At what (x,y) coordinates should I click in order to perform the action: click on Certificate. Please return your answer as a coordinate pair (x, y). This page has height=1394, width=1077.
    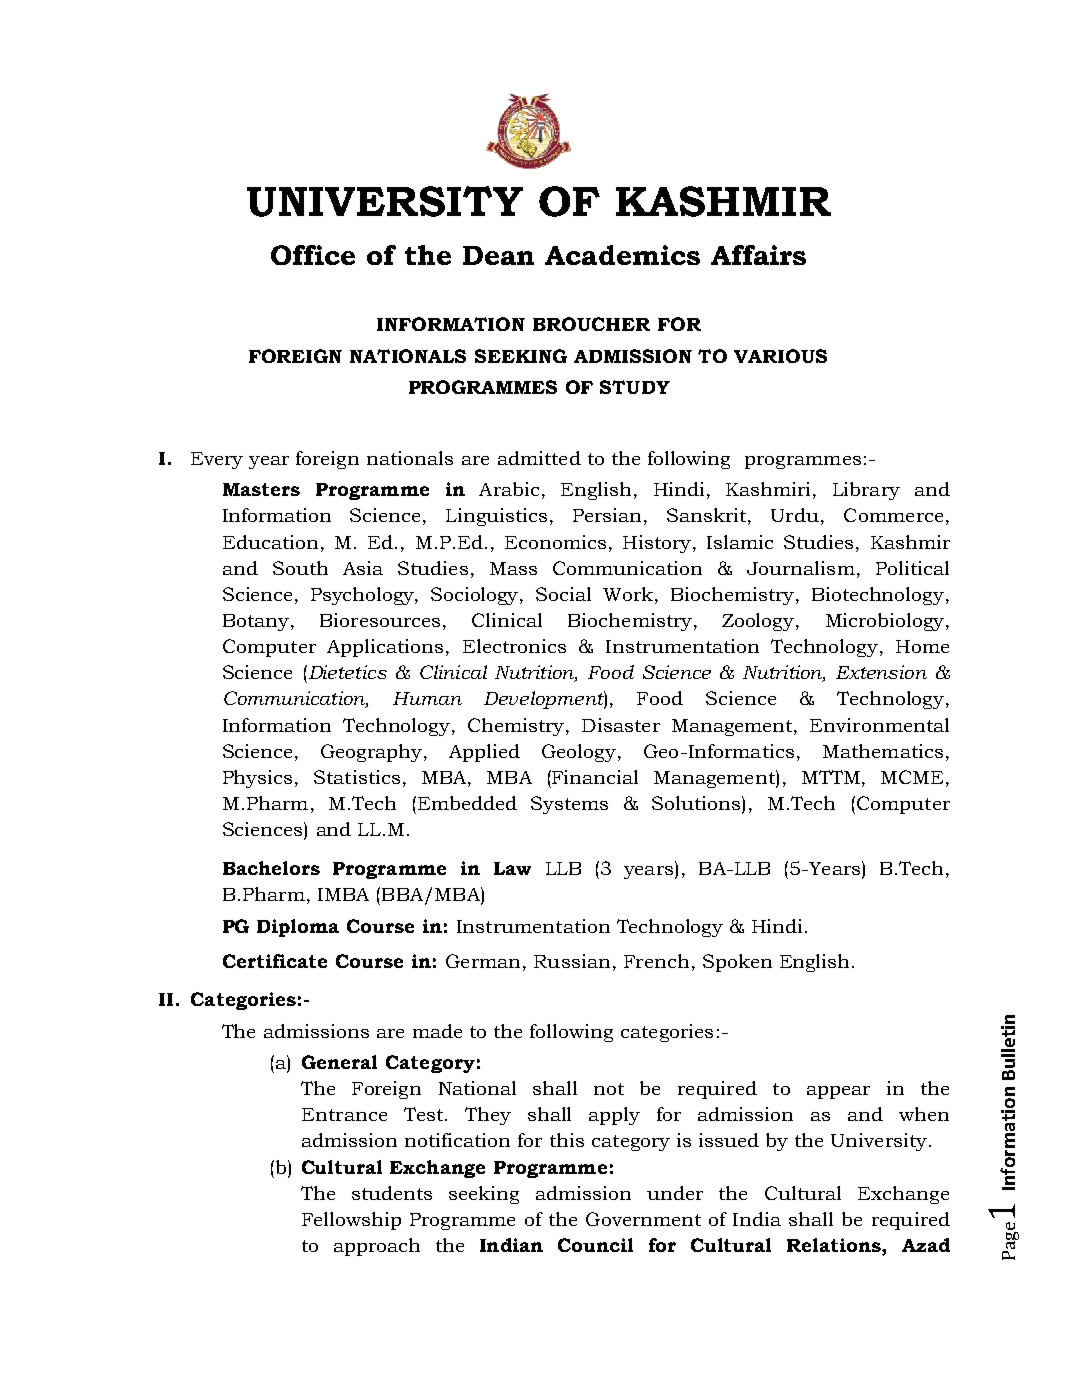
    Looking at the image, I should click on (275, 961).
